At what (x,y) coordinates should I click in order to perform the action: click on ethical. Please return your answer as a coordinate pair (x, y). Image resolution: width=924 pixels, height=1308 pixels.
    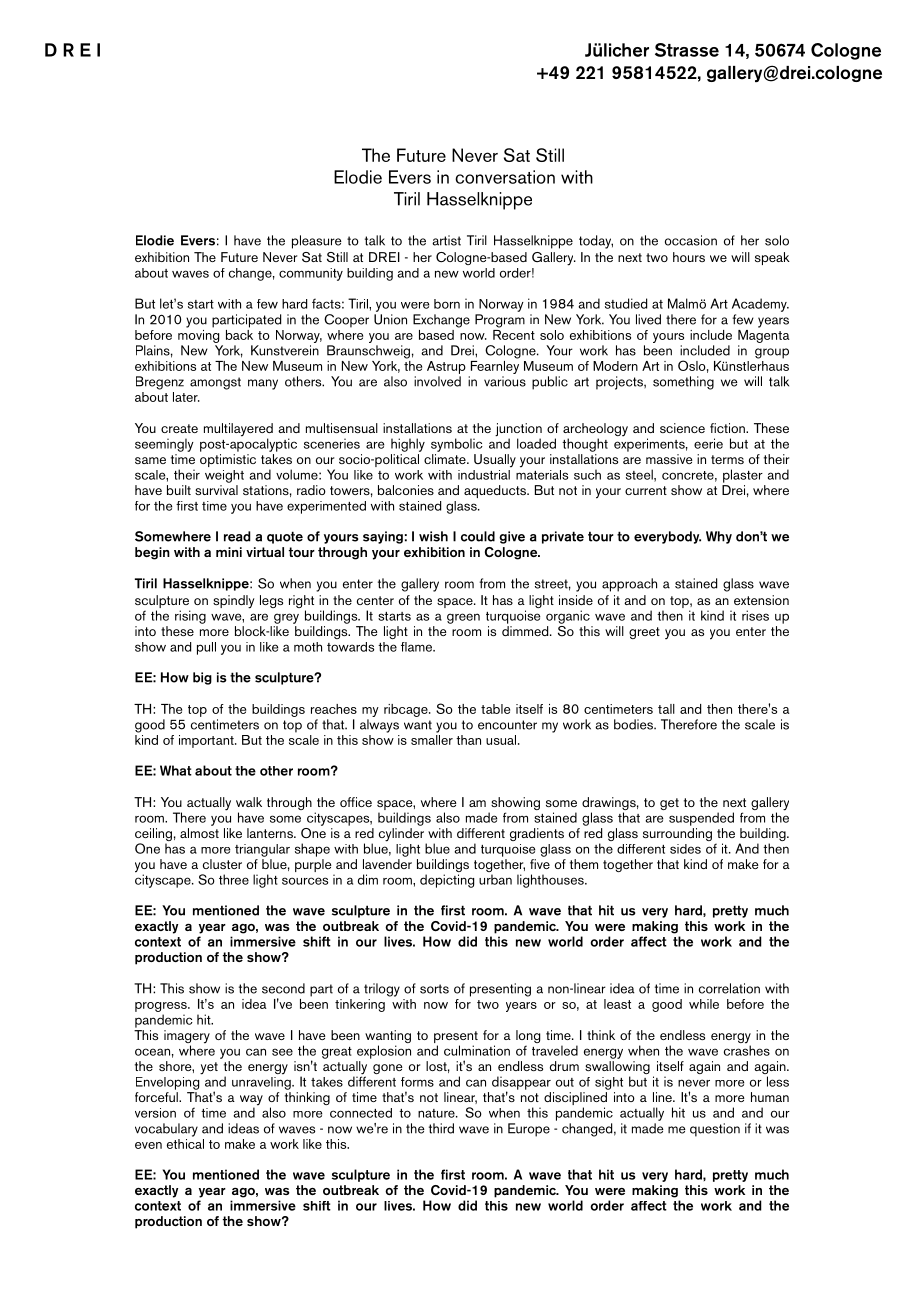
    Looking at the image, I should click on (185, 1142).
